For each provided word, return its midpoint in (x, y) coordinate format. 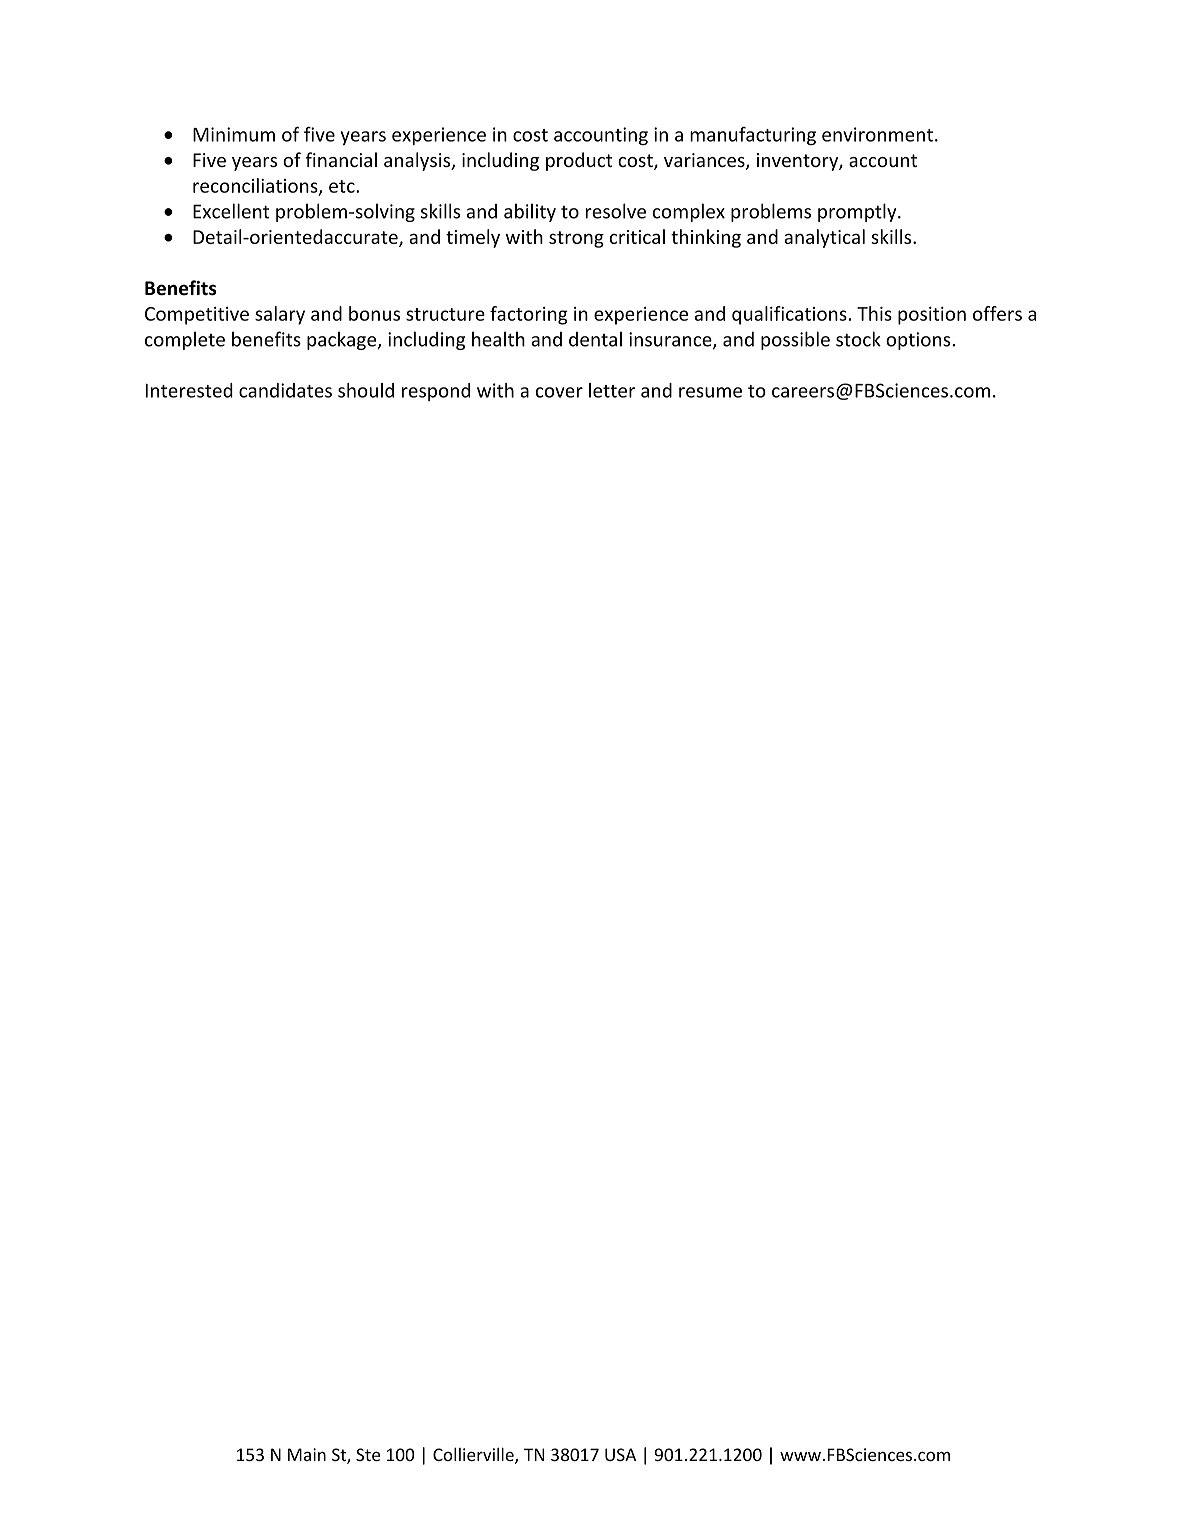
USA (620, 1454)
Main (307, 1454)
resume (710, 392)
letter (612, 390)
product (579, 161)
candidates (285, 390)
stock (858, 339)
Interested (189, 390)
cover (559, 392)
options (919, 341)
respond (436, 392)
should (366, 390)
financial (341, 159)
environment (877, 134)
